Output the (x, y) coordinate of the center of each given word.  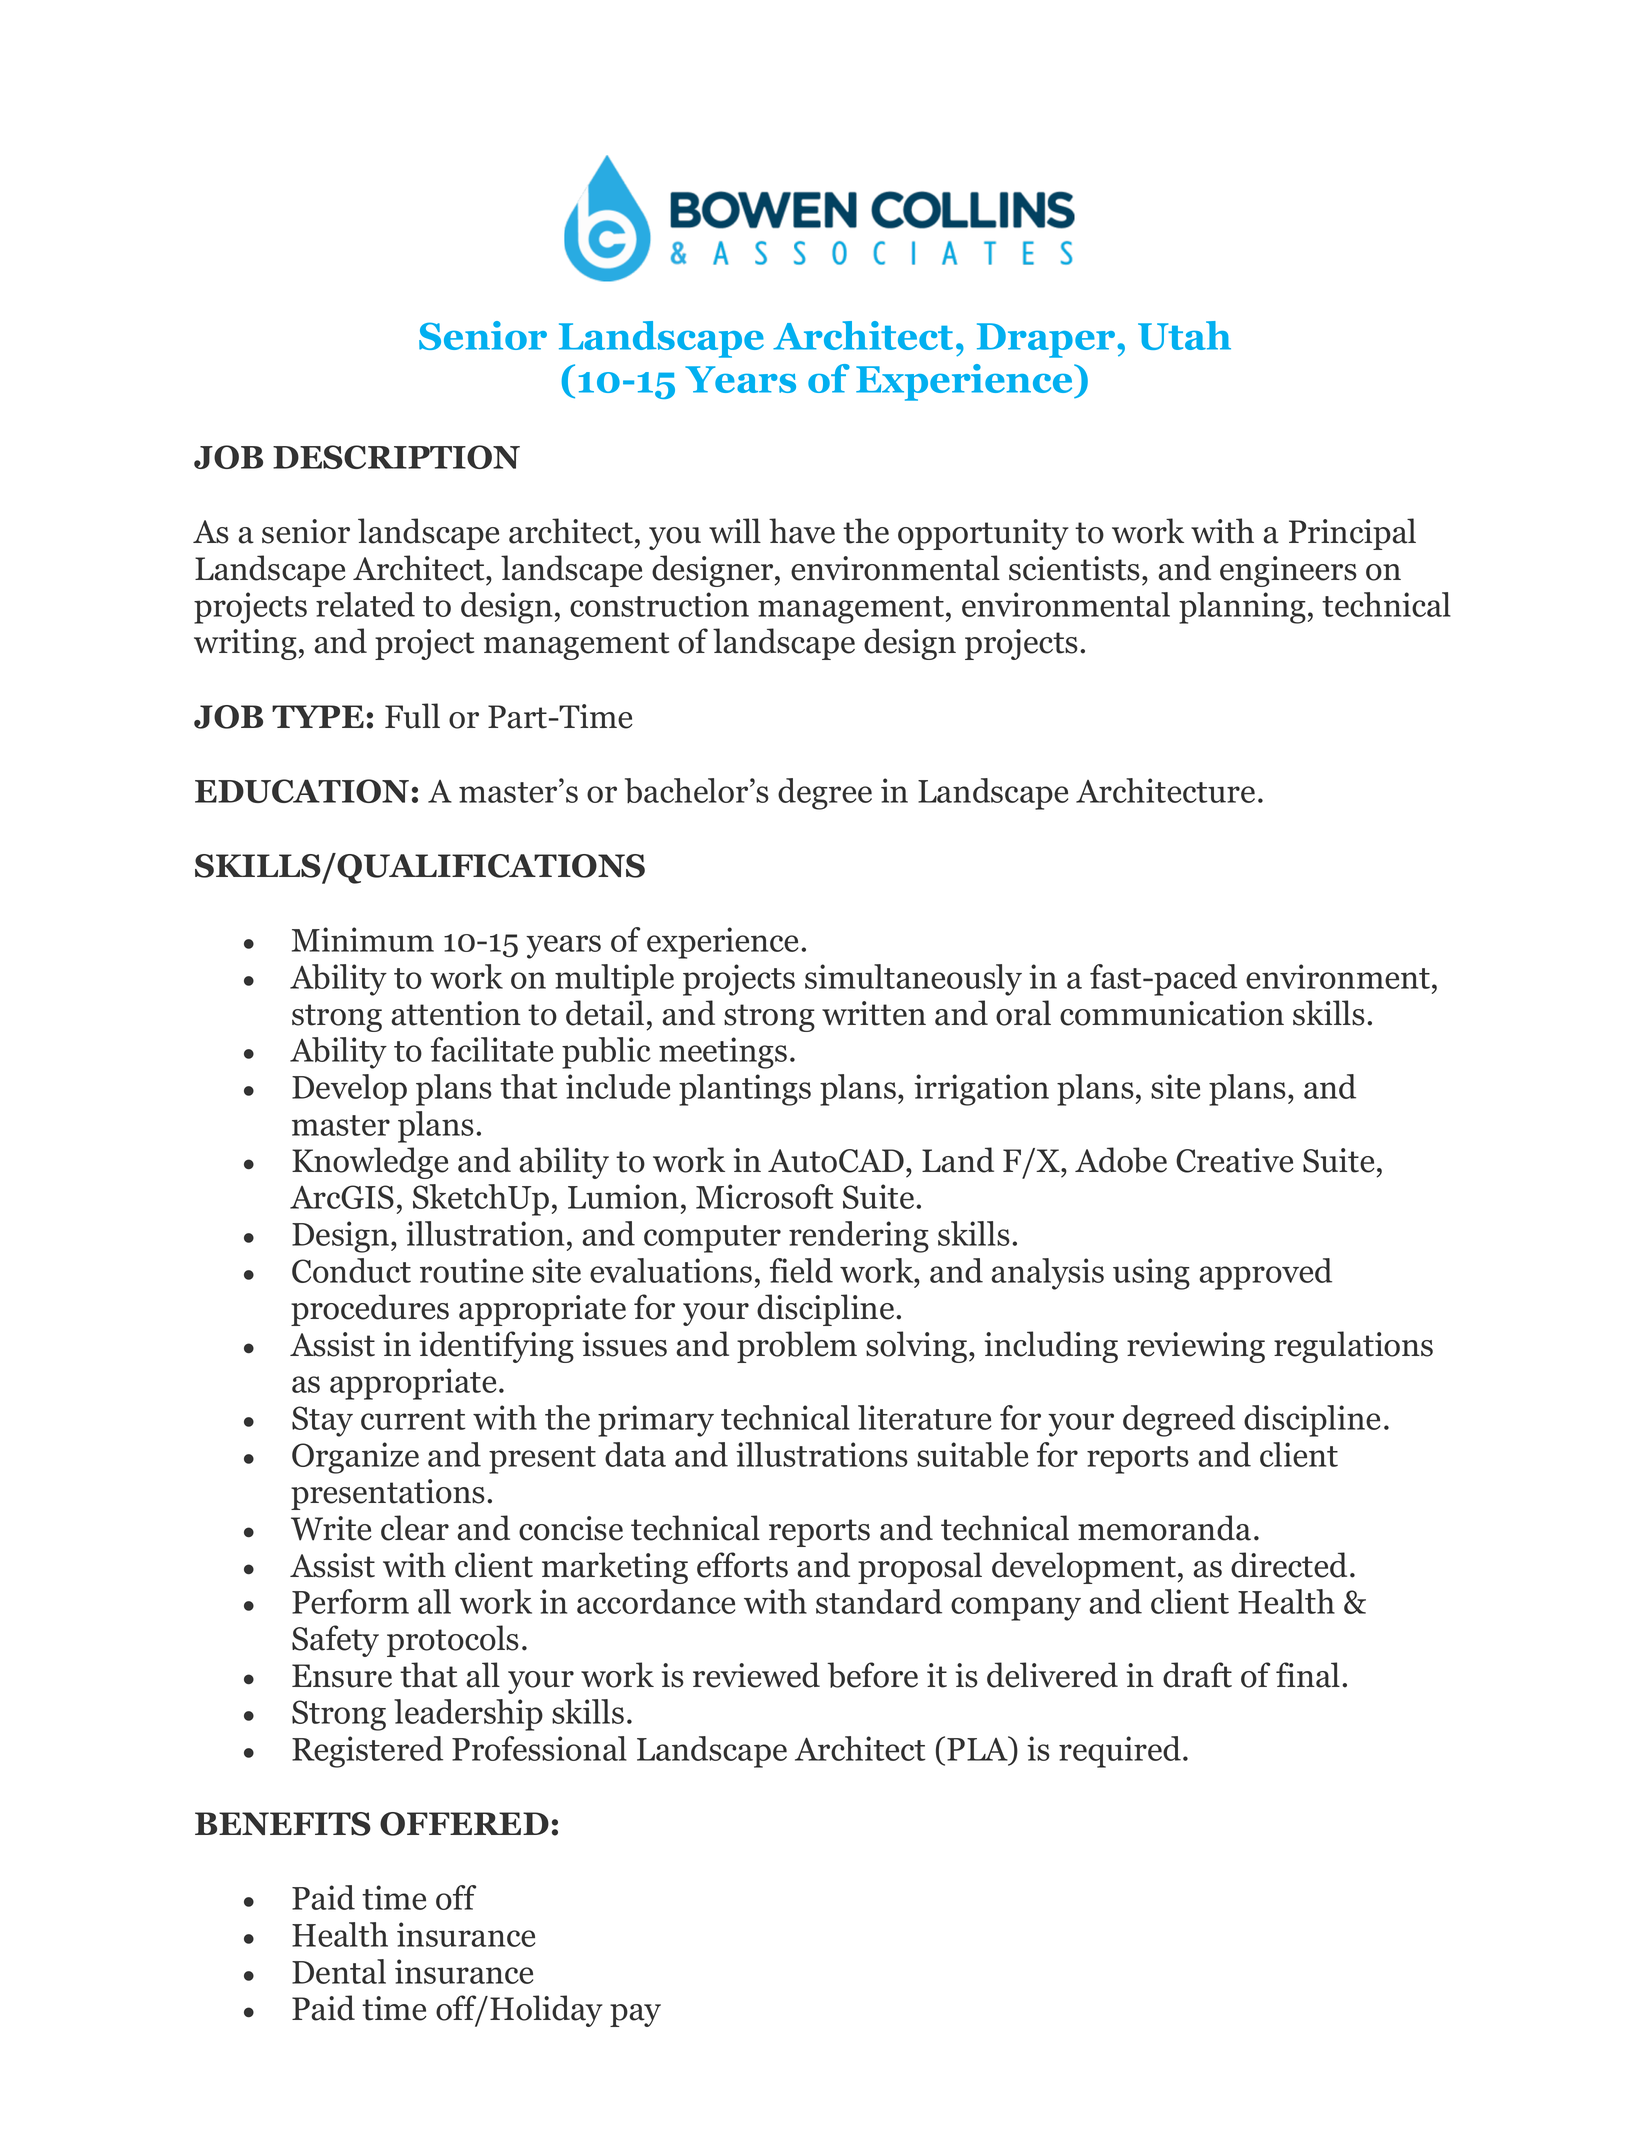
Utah (1184, 335)
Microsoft (765, 1196)
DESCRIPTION (396, 457)
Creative (1235, 1160)
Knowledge (370, 1163)
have (802, 531)
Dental (339, 1971)
